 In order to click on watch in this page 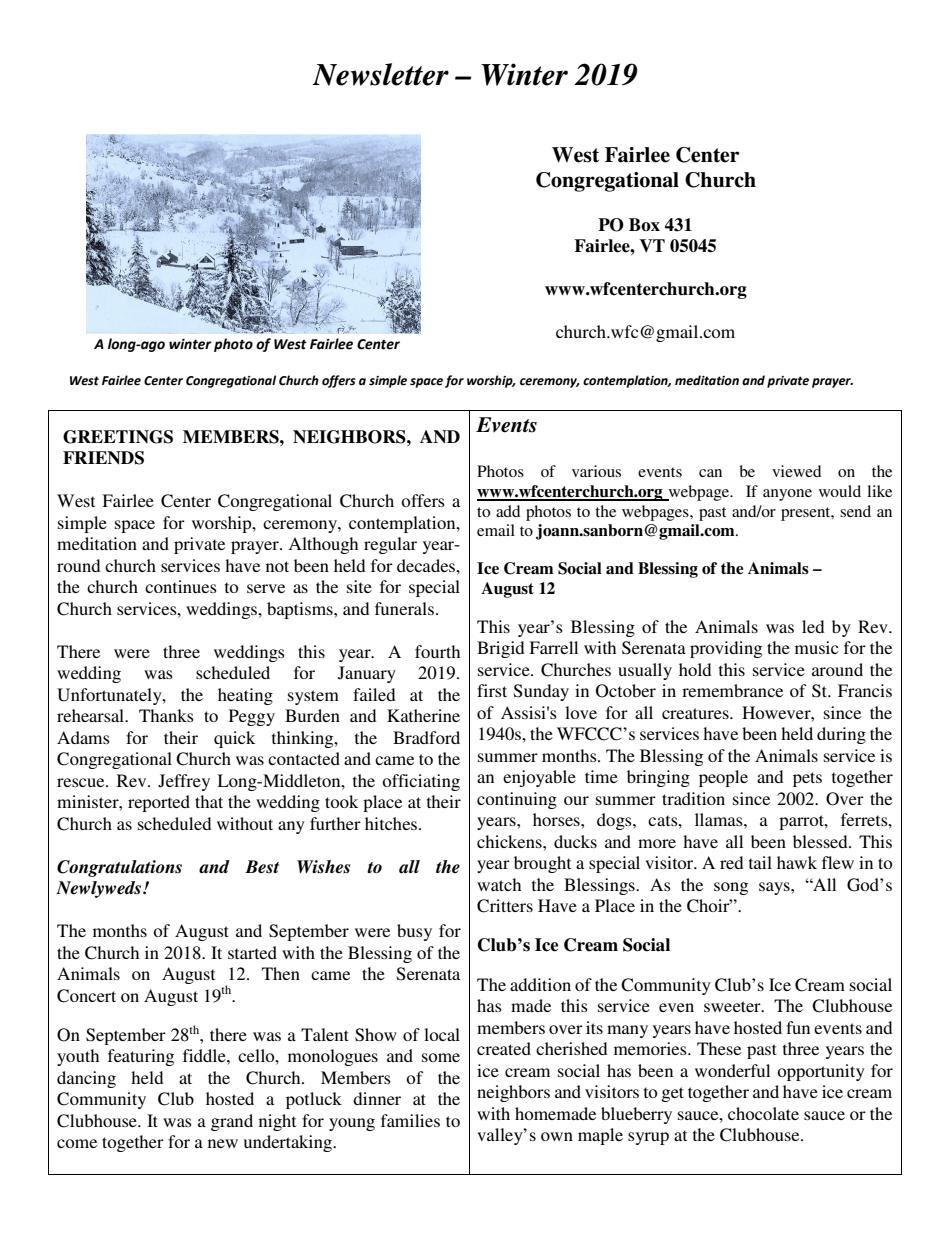, I will do `click(499, 884)`.
